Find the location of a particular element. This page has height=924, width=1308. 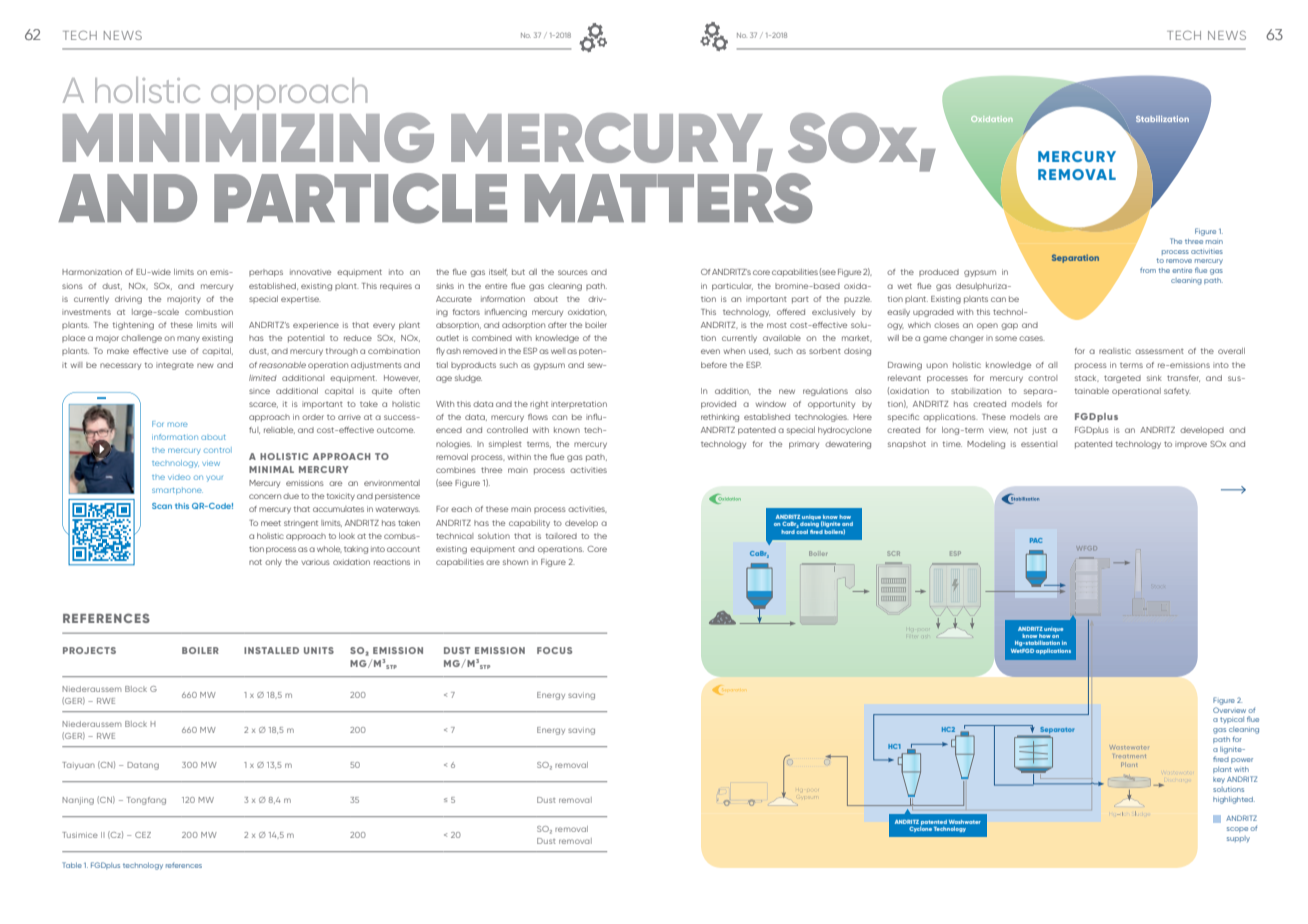

targeted is located at coordinates (1122, 379).
